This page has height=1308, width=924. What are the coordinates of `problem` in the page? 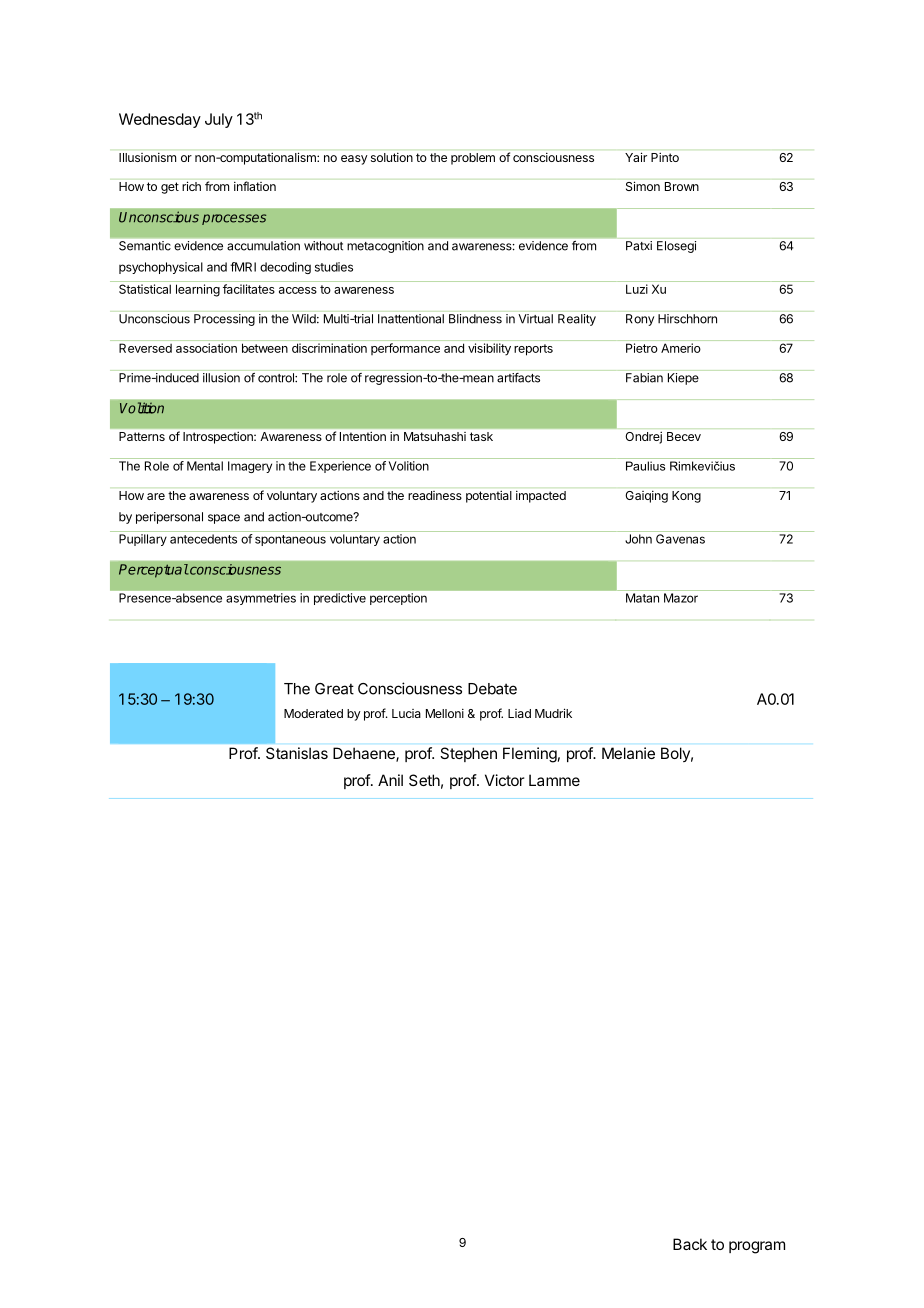 It's located at (473, 159).
